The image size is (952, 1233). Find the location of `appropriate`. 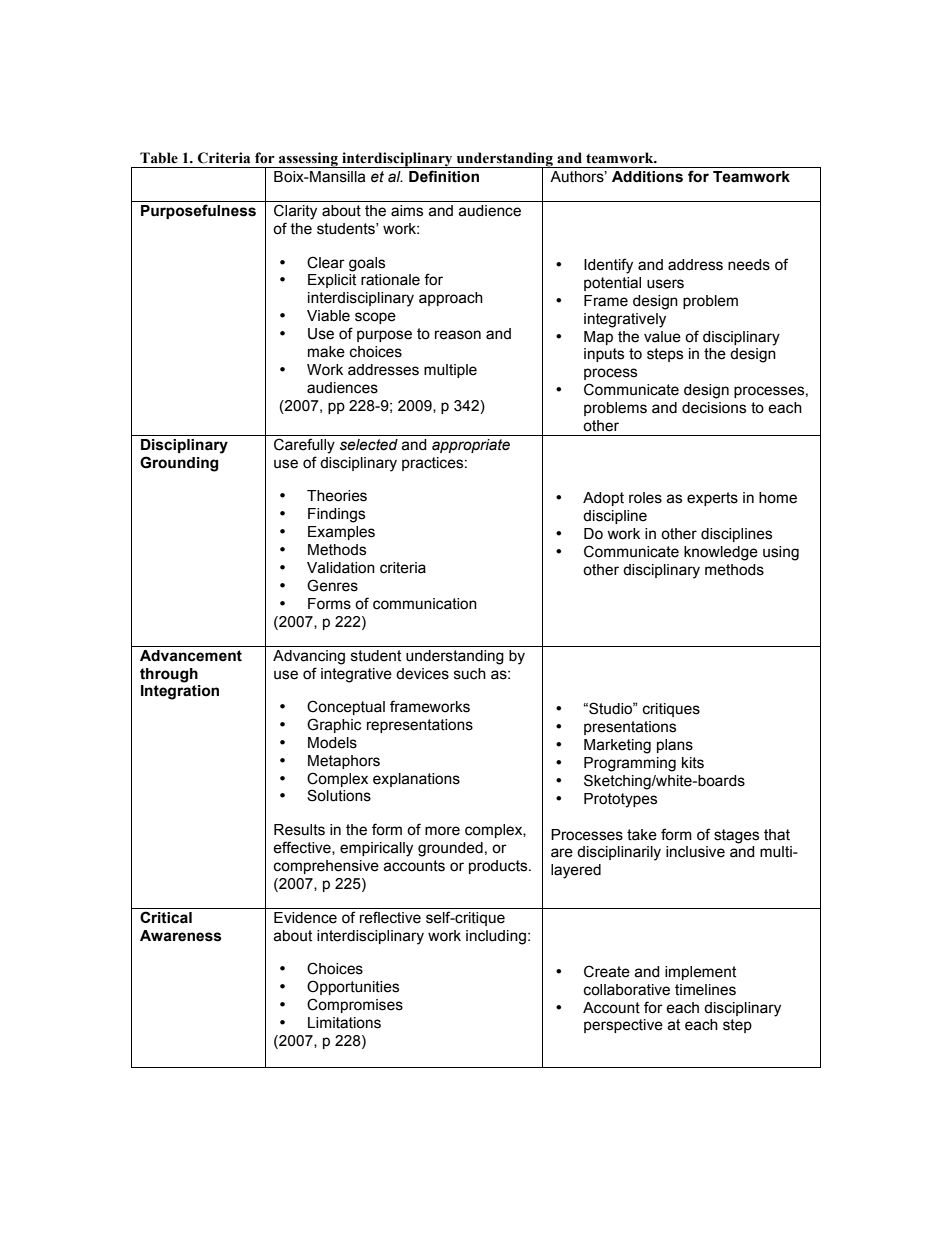

appropriate is located at coordinates (471, 446).
